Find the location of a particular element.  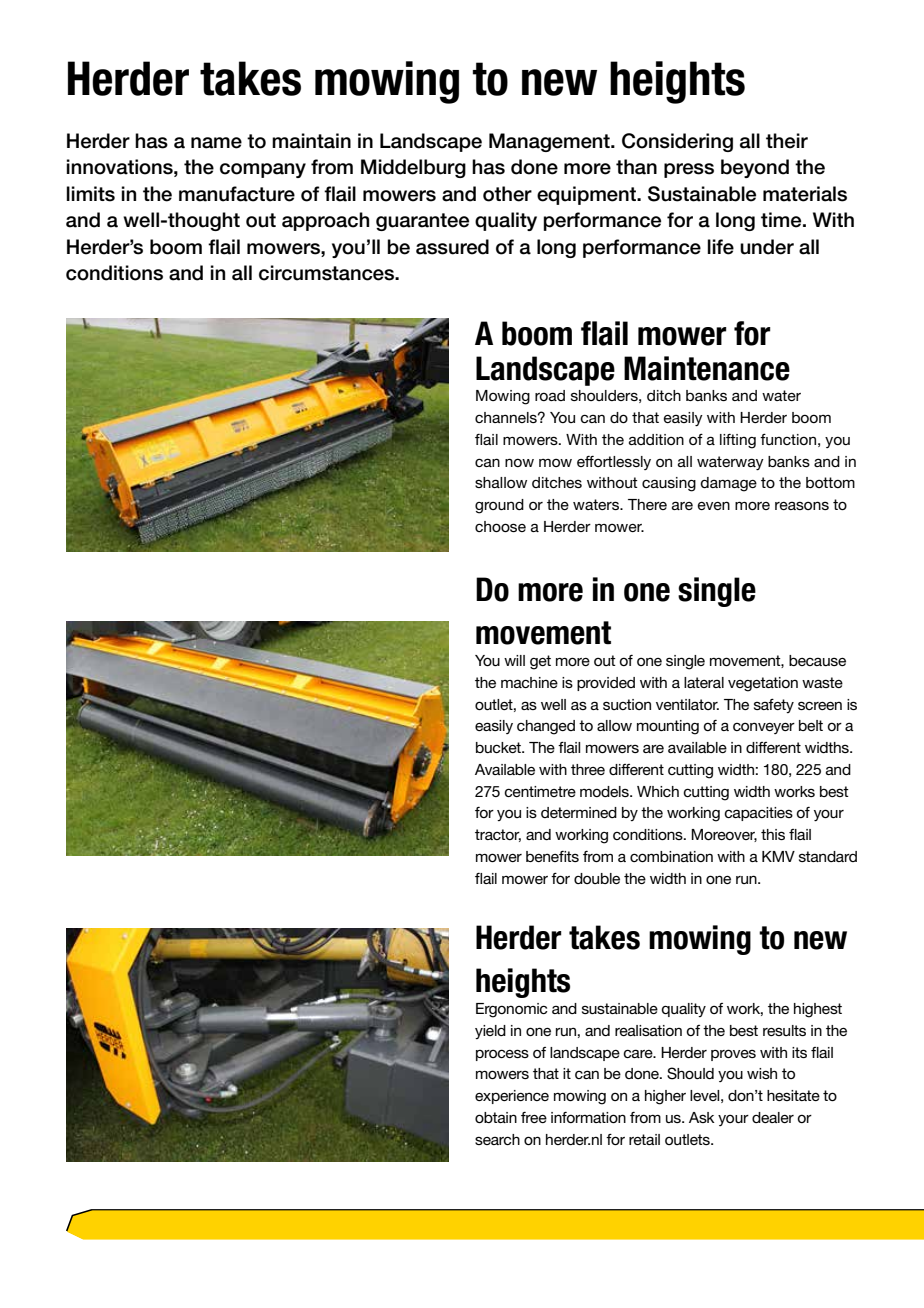

vegetation is located at coordinates (763, 684).
